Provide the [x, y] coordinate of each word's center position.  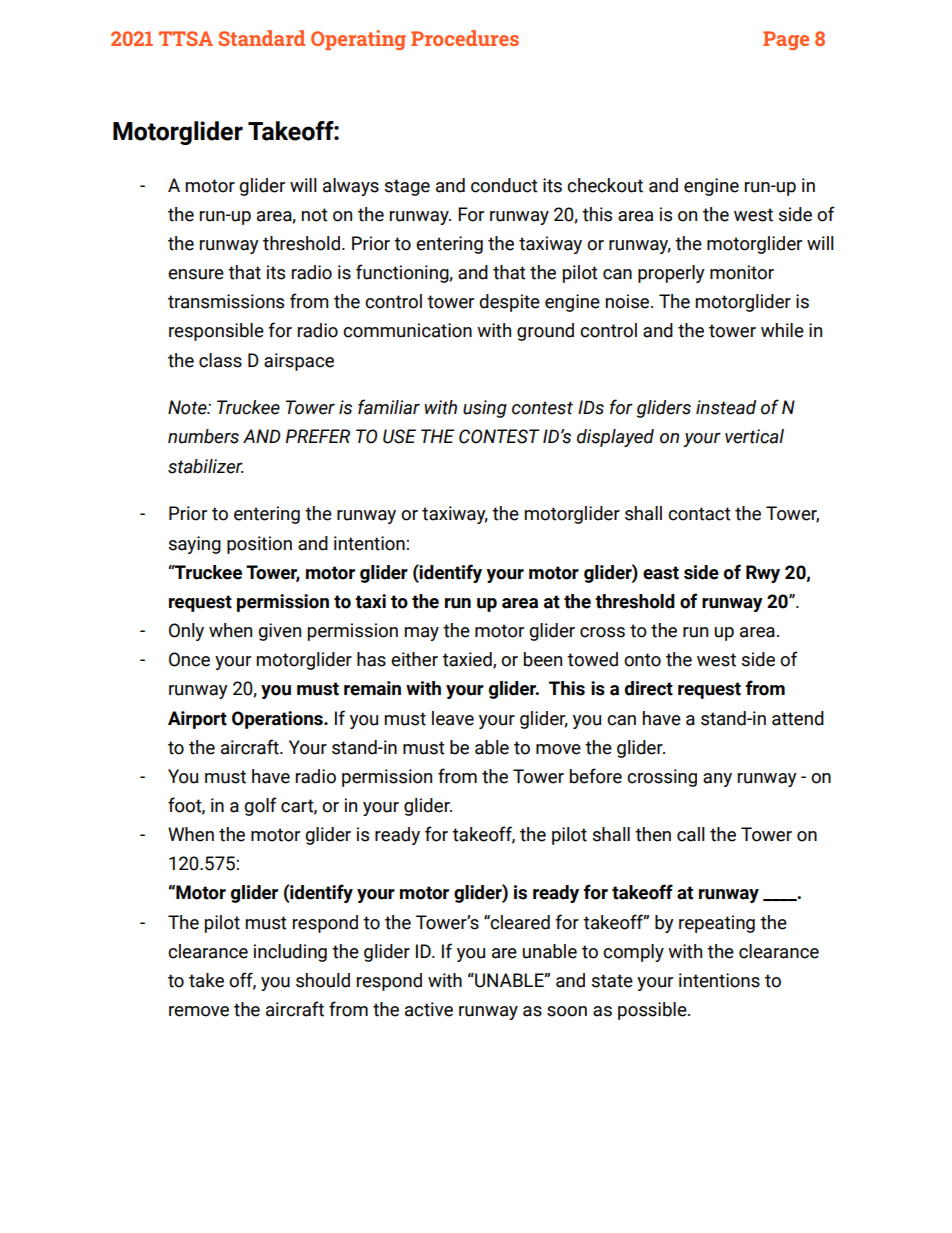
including [290, 953]
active [429, 1009]
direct [649, 688]
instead [726, 407]
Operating [358, 40]
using [485, 409]
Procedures [465, 38]
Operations [278, 720]
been [543, 659]
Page [786, 40]
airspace [299, 362]
